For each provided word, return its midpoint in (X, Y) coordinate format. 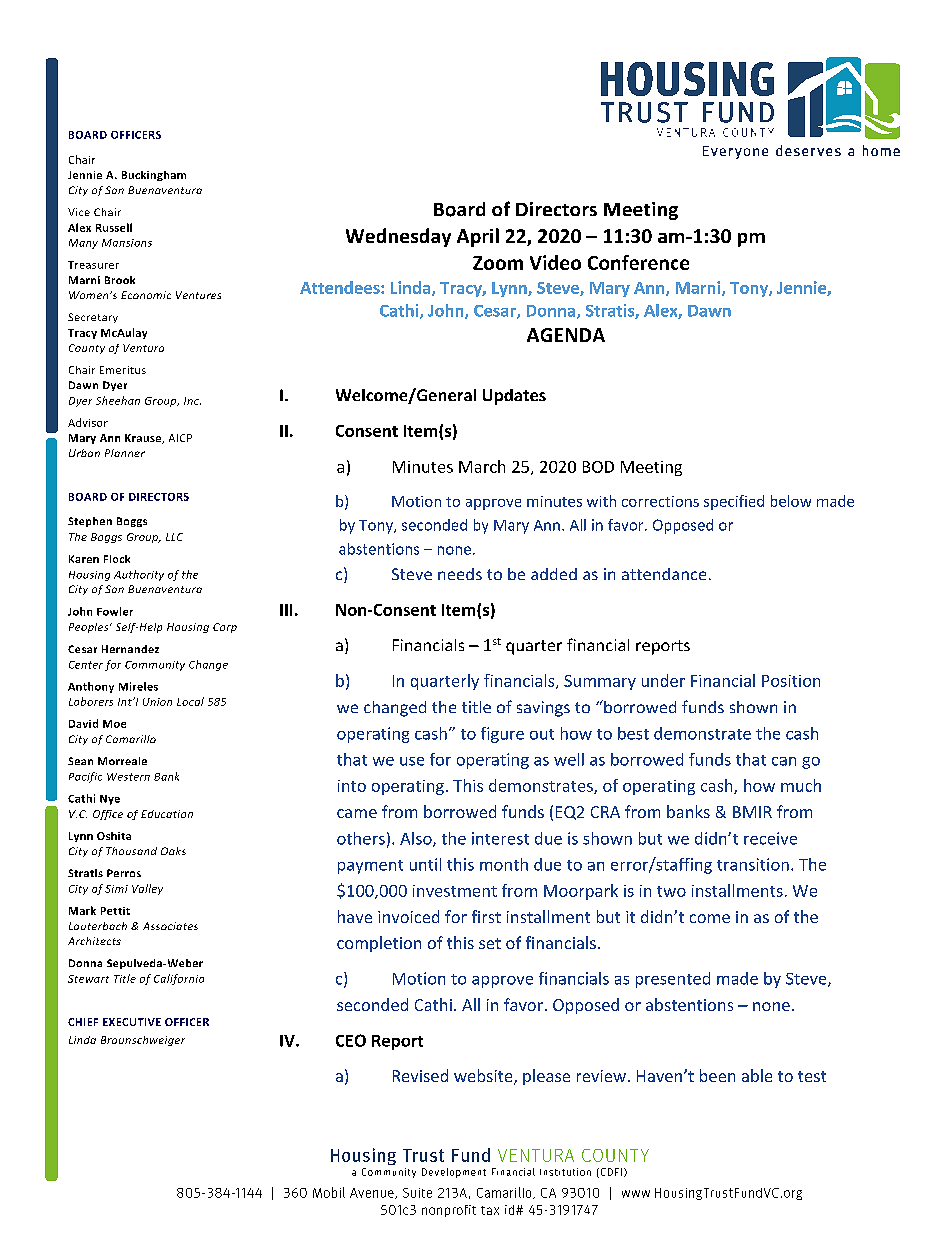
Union (157, 702)
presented (673, 980)
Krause (144, 439)
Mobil (329, 1192)
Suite (417, 1193)
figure (502, 735)
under (663, 680)
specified (734, 502)
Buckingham (154, 176)
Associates (170, 926)
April (478, 237)
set (490, 943)
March (482, 466)
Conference (638, 262)
